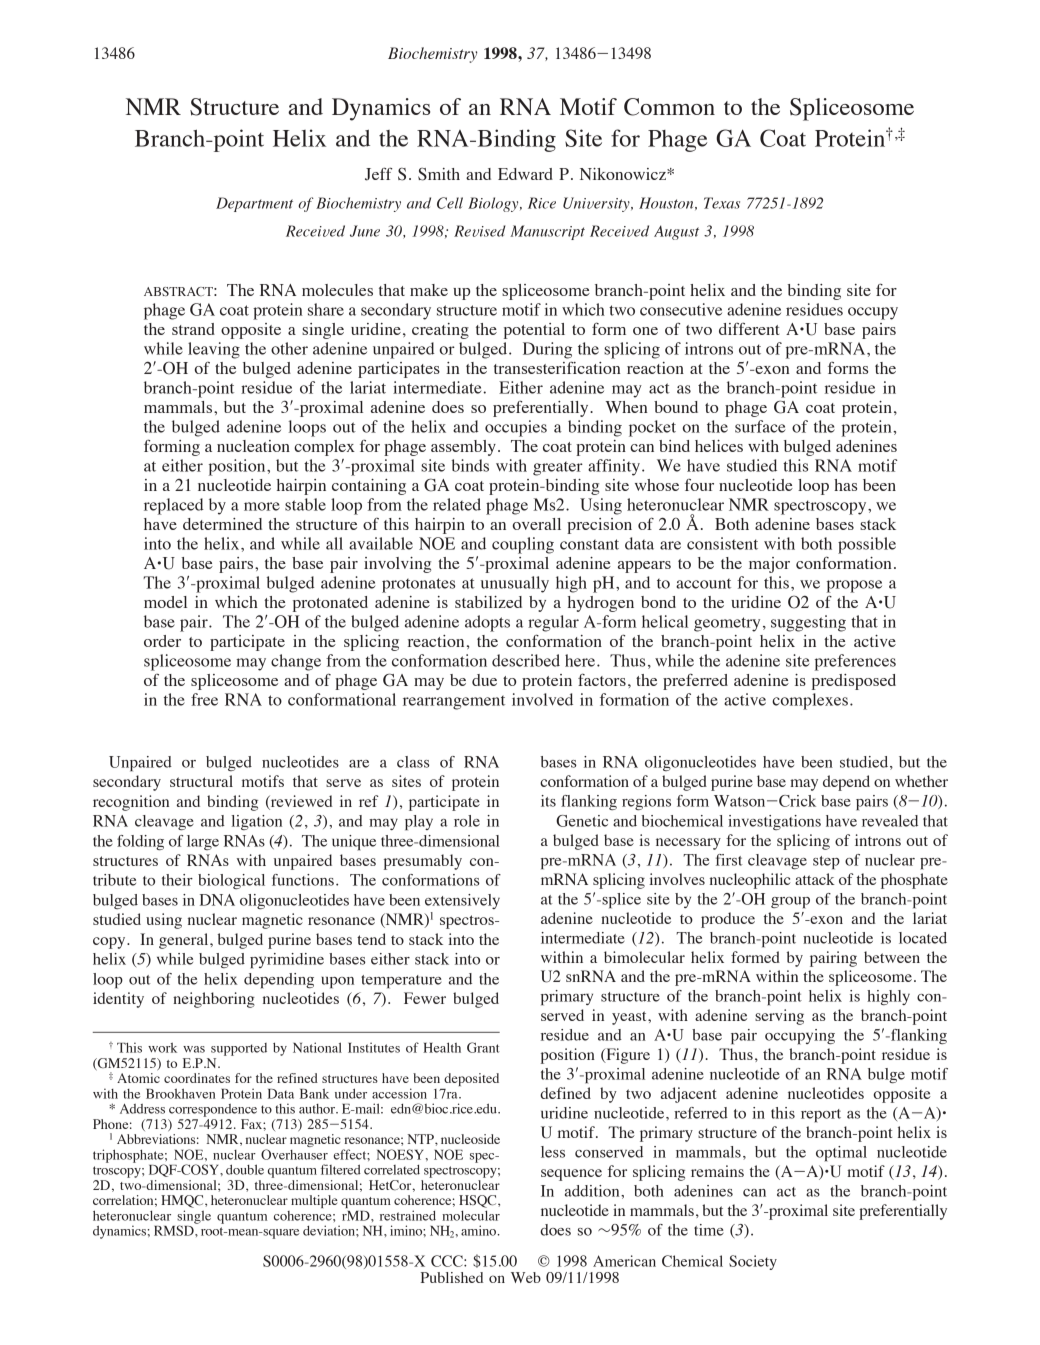  I want to click on free, so click(204, 699).
